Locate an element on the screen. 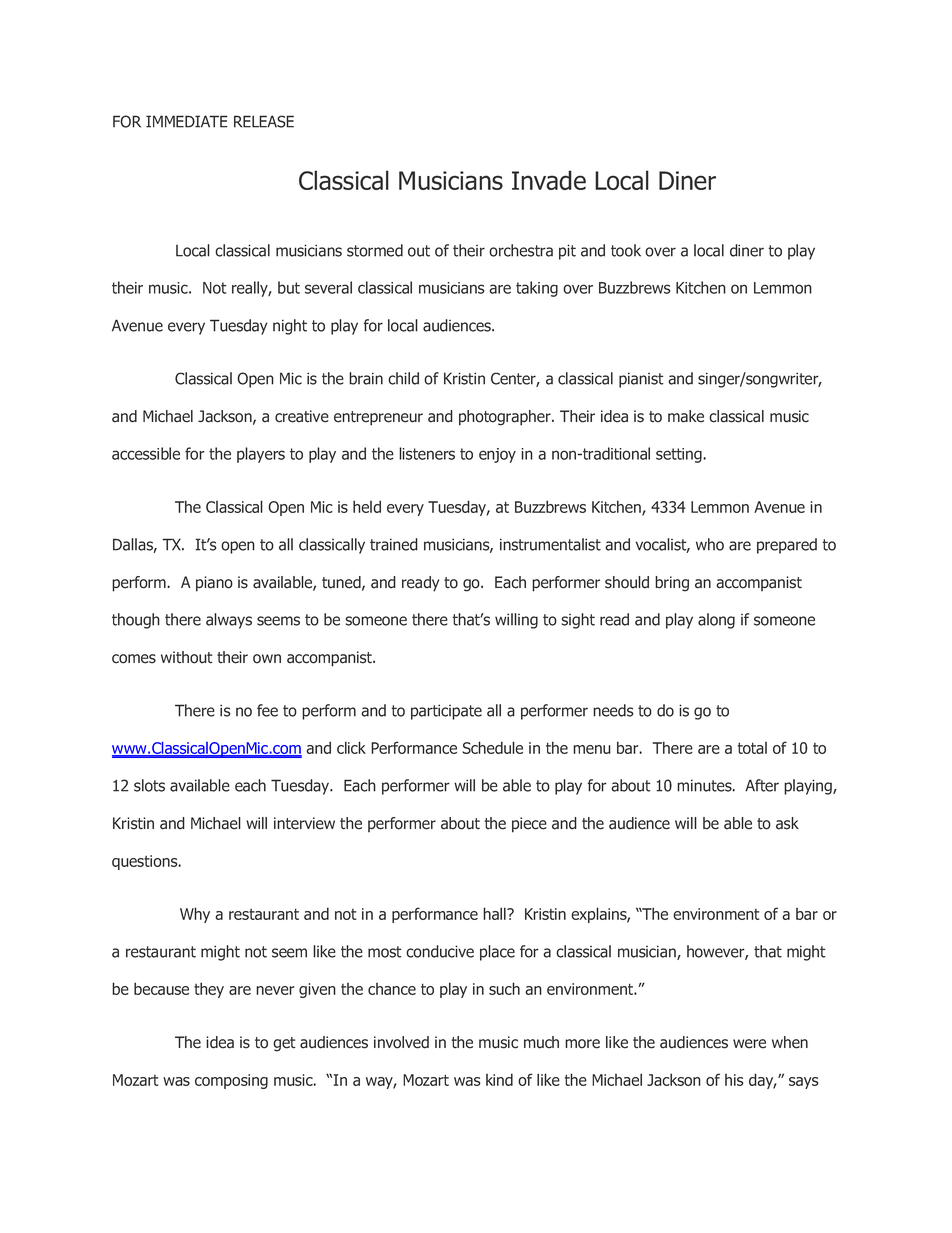  enjoy is located at coordinates (497, 455).
